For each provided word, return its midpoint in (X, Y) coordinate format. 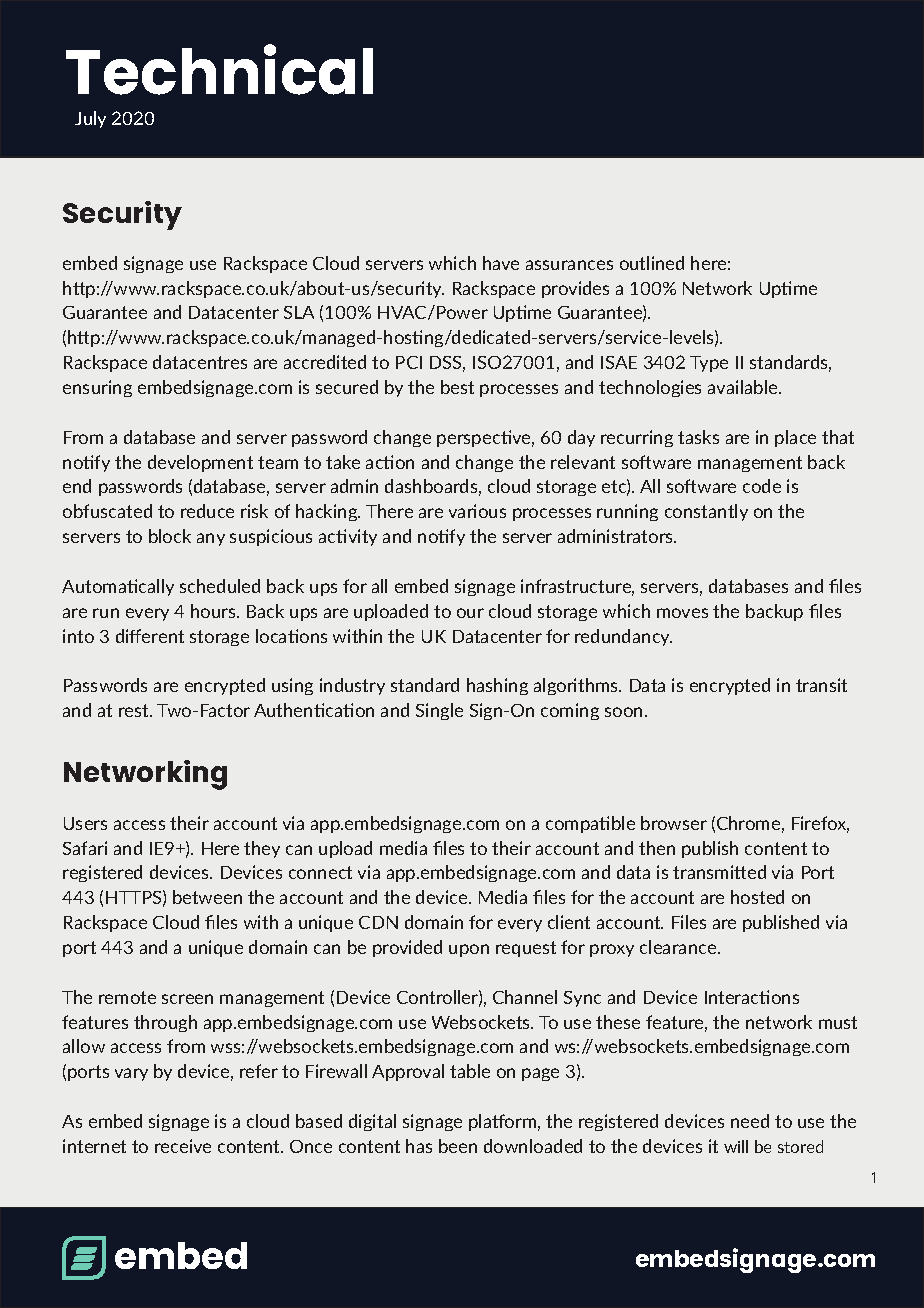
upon (469, 950)
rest (135, 710)
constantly (706, 512)
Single (439, 711)
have (501, 263)
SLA (299, 312)
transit (821, 685)
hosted (757, 897)
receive (183, 1146)
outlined (652, 263)
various (477, 511)
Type (709, 364)
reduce (207, 511)
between (207, 897)
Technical (219, 69)
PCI (409, 362)
